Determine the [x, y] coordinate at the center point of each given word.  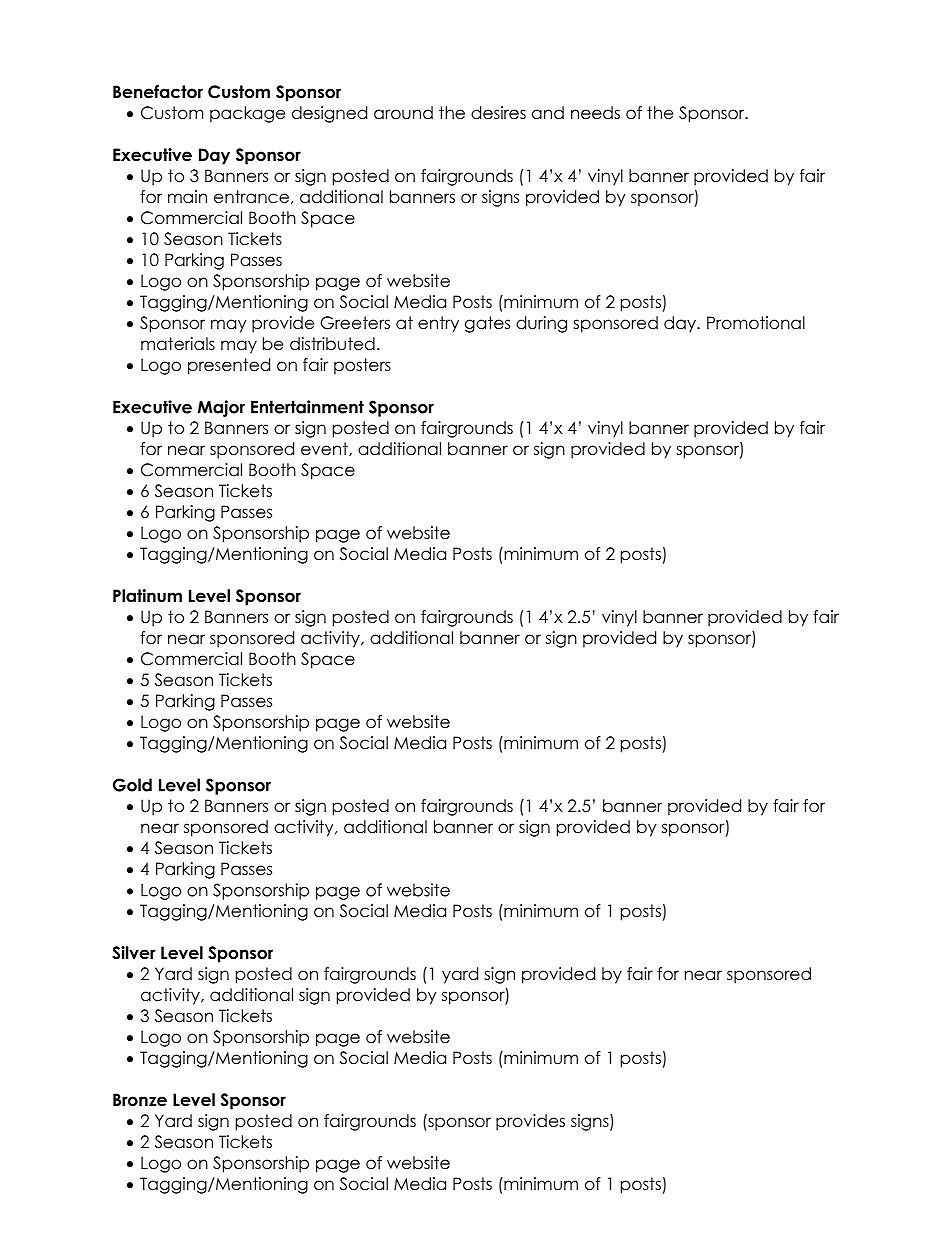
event [325, 449]
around [403, 113]
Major [221, 408]
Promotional [756, 323]
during [541, 324]
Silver [134, 953]
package [247, 114]
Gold [132, 785]
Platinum [147, 596]
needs [595, 113]
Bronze [140, 1100]
